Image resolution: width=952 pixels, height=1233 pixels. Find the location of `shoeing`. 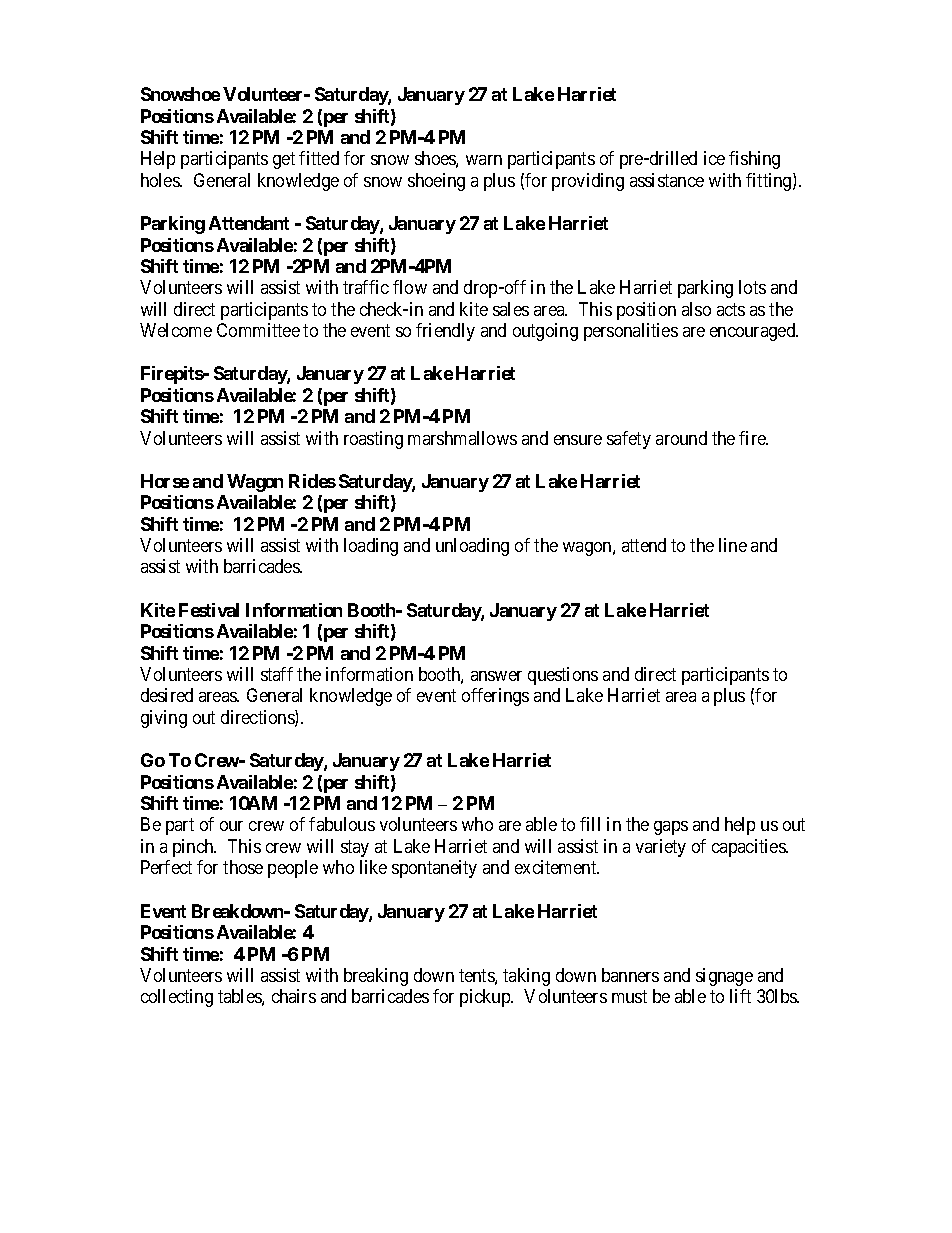

shoeing is located at coordinates (436, 182).
